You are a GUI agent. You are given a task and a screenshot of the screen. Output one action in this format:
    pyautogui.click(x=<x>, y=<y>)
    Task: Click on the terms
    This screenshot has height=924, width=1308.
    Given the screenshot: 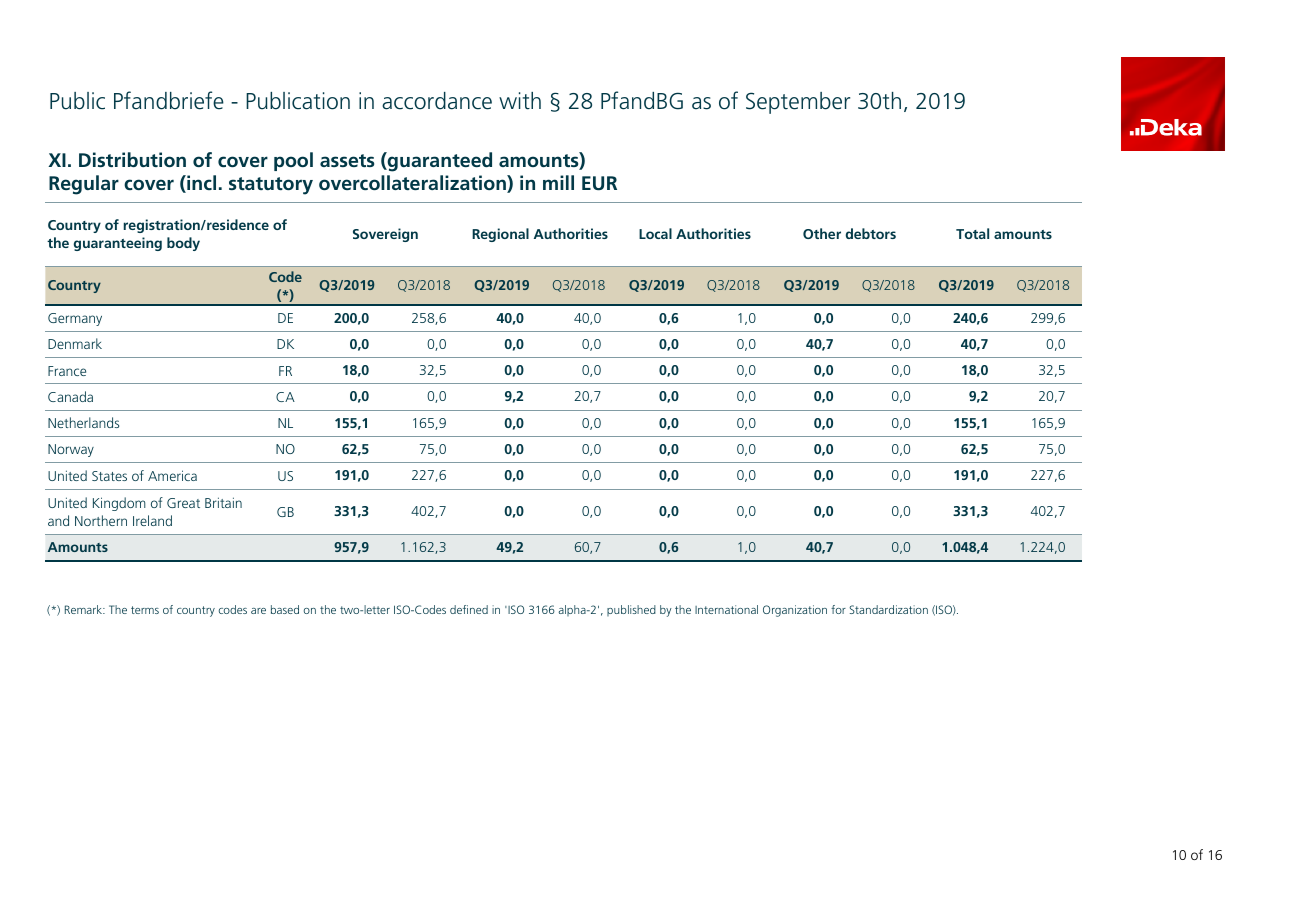 What is the action you would take?
    pyautogui.click(x=145, y=610)
